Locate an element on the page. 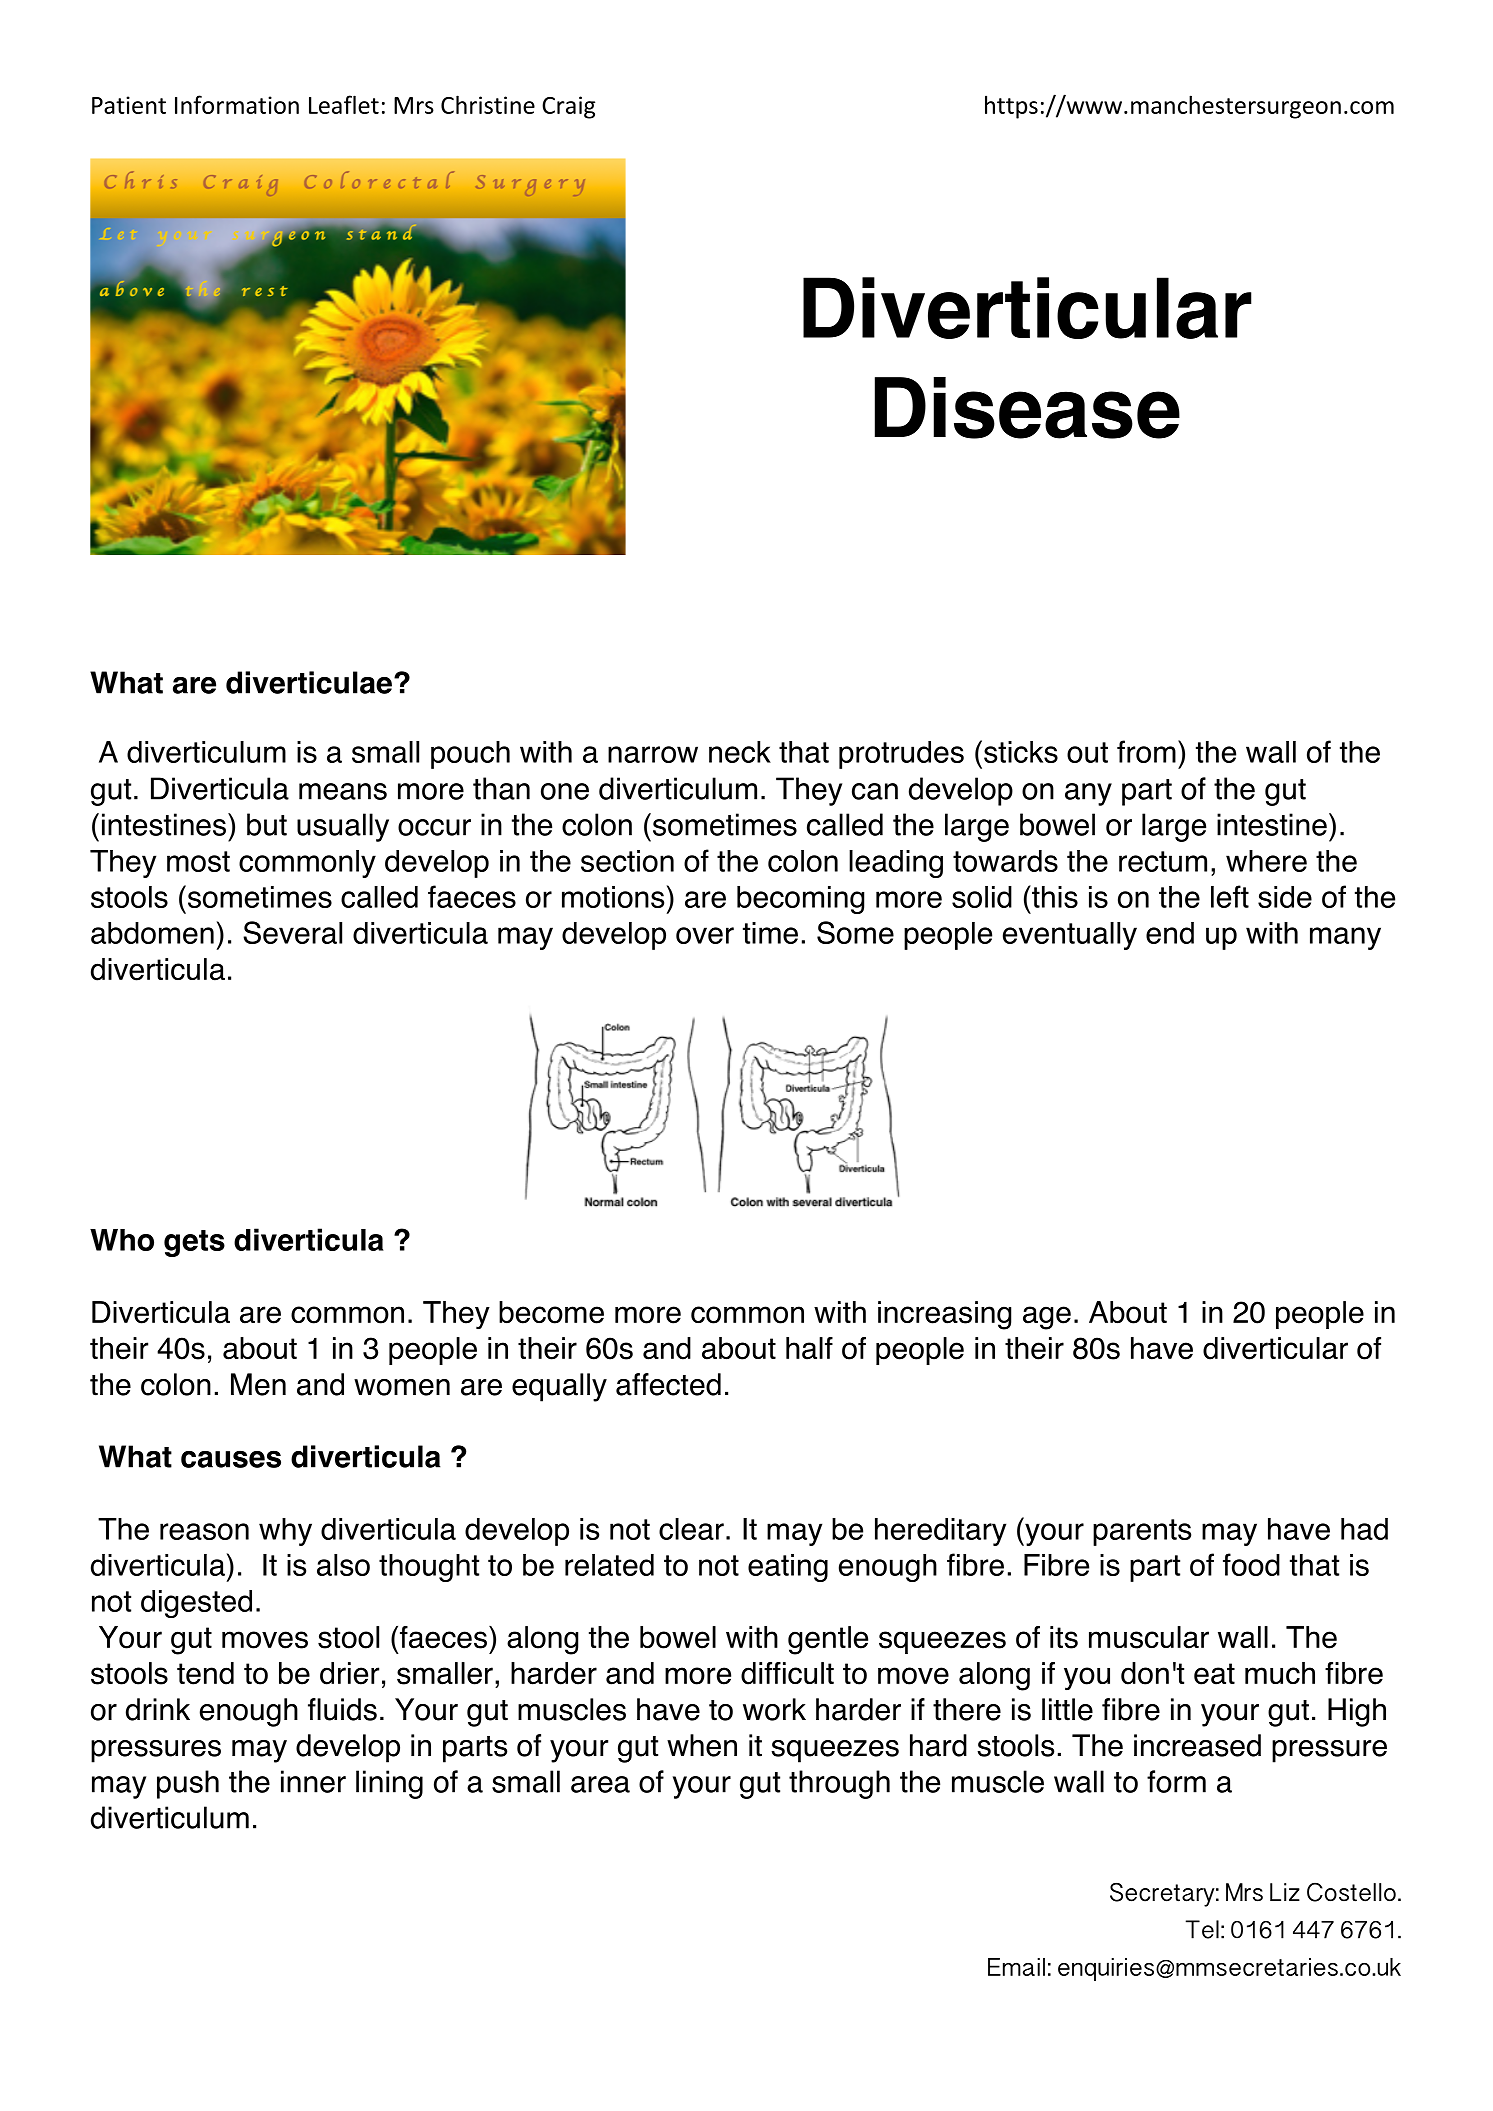  parents is located at coordinates (1142, 1532).
